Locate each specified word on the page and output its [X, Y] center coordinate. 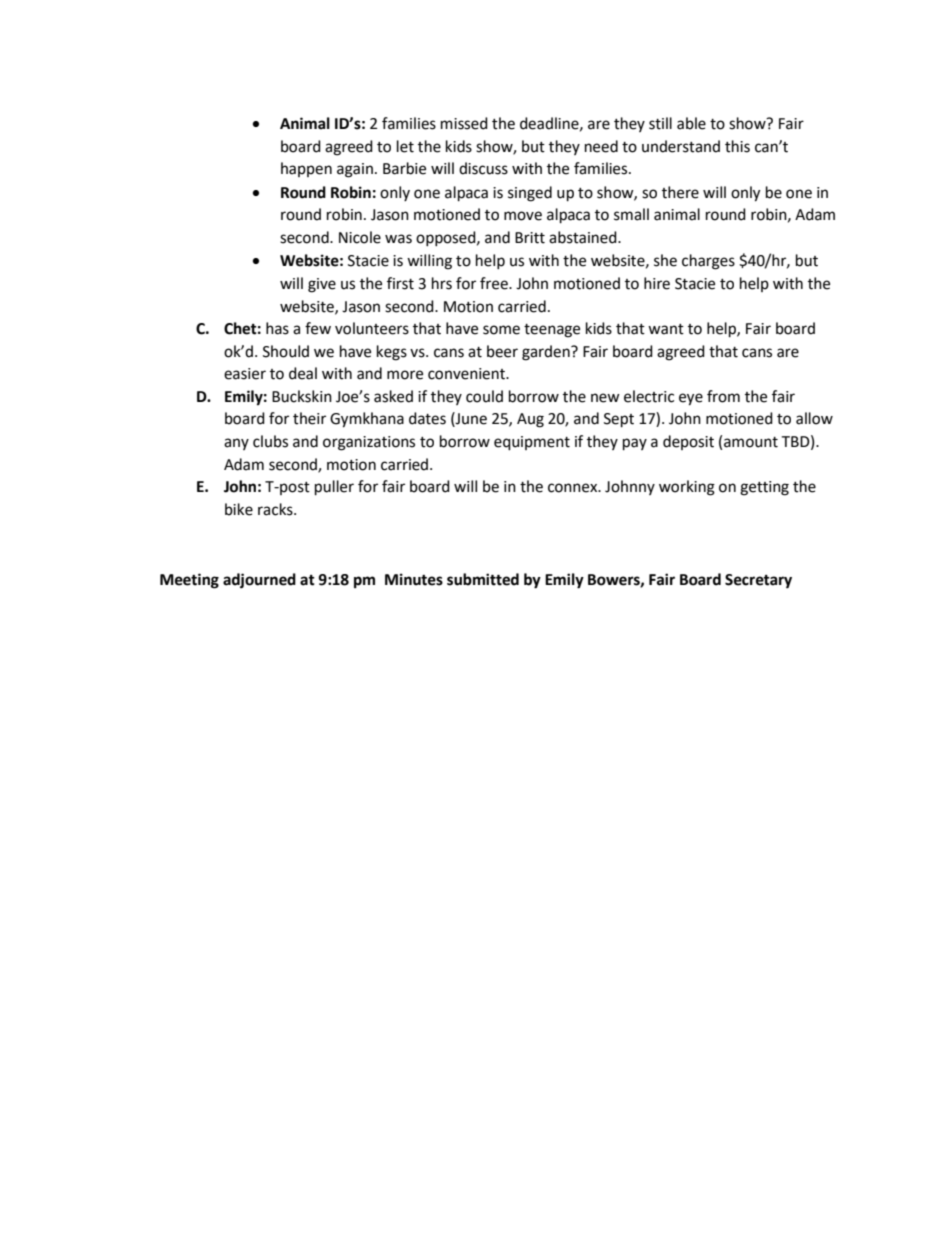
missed [464, 123]
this [737, 146]
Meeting [189, 581]
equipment [532, 443]
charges [708, 262]
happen [306, 169]
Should [286, 351]
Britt [530, 238]
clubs [270, 441]
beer [502, 351]
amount [751, 442]
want [666, 329]
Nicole [360, 237]
